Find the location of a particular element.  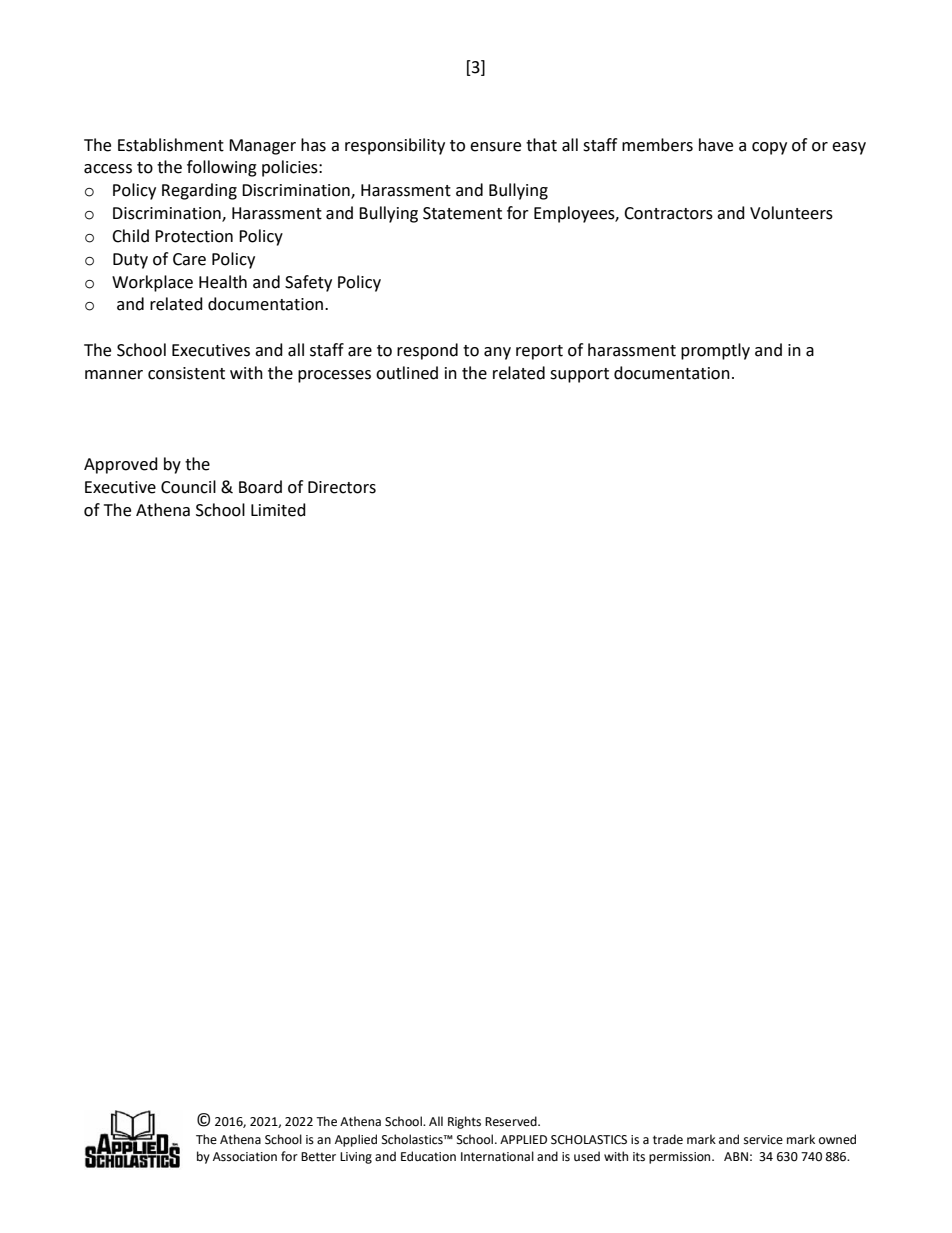

copy is located at coordinates (769, 148).
